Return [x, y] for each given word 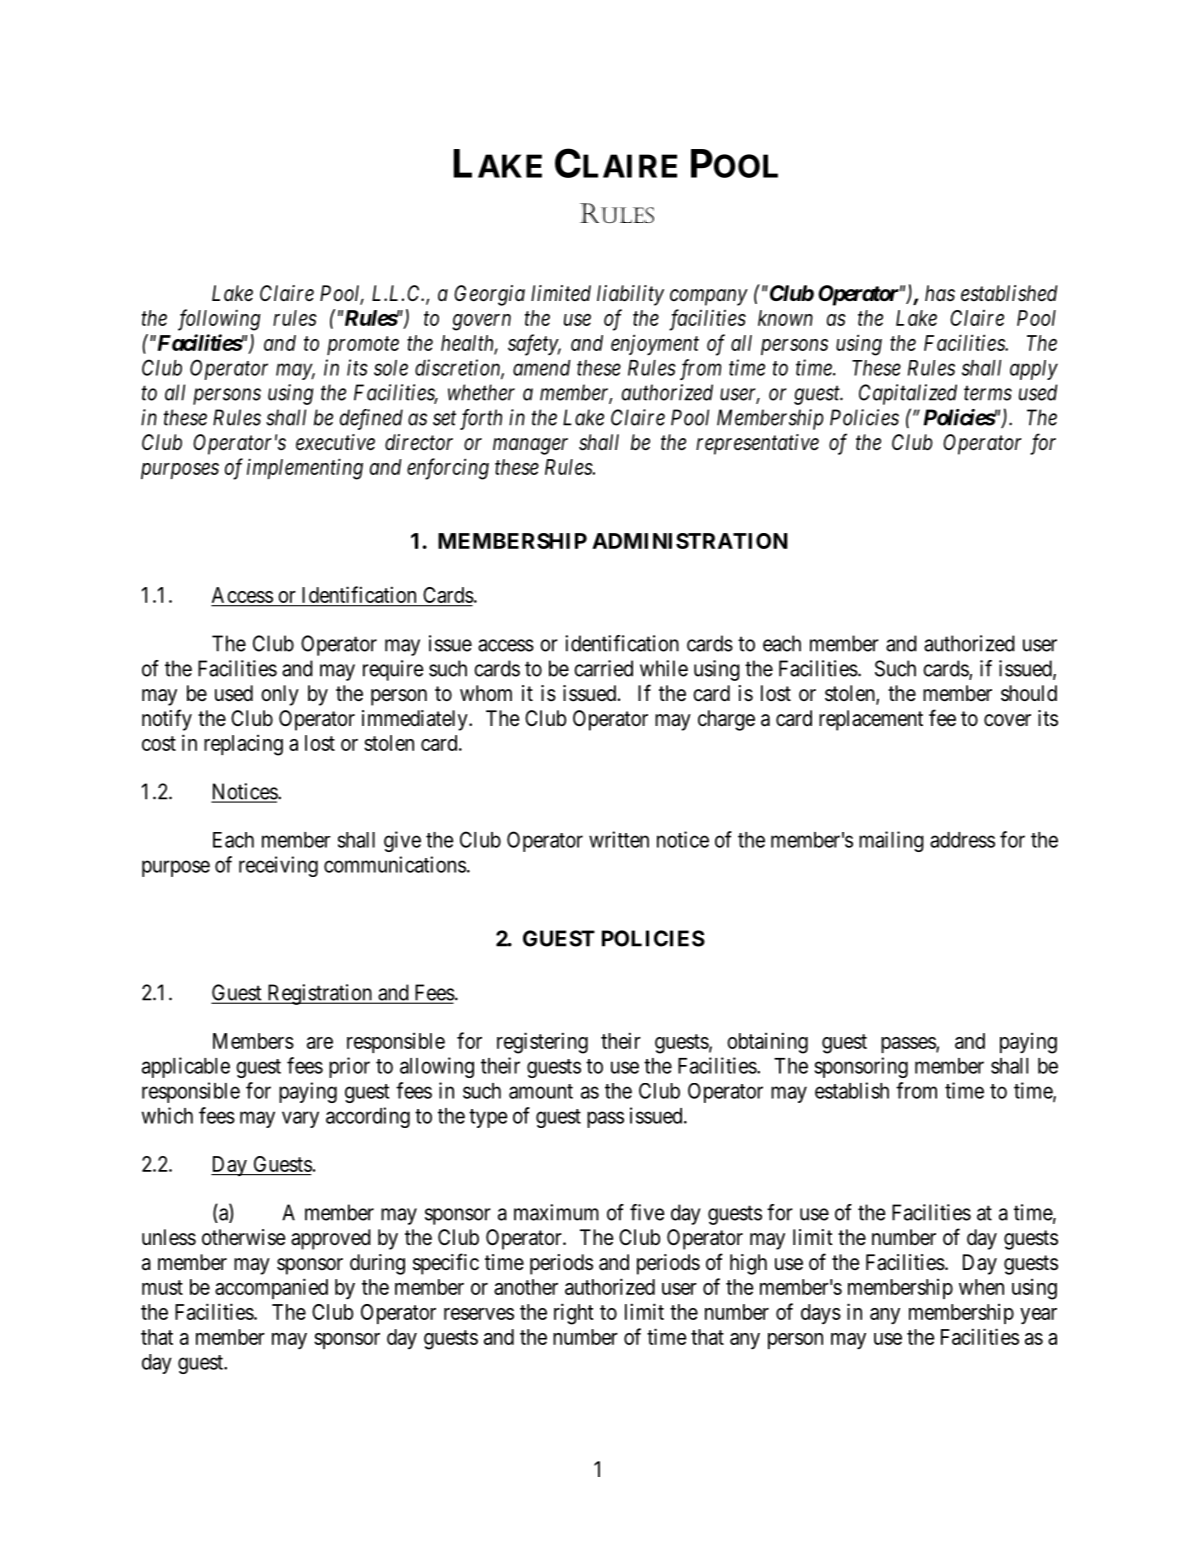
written [619, 839]
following [219, 320]
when [981, 1287]
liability [630, 295]
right [574, 1314]
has [940, 293]
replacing [243, 745]
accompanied [271, 1288]
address [962, 840]
